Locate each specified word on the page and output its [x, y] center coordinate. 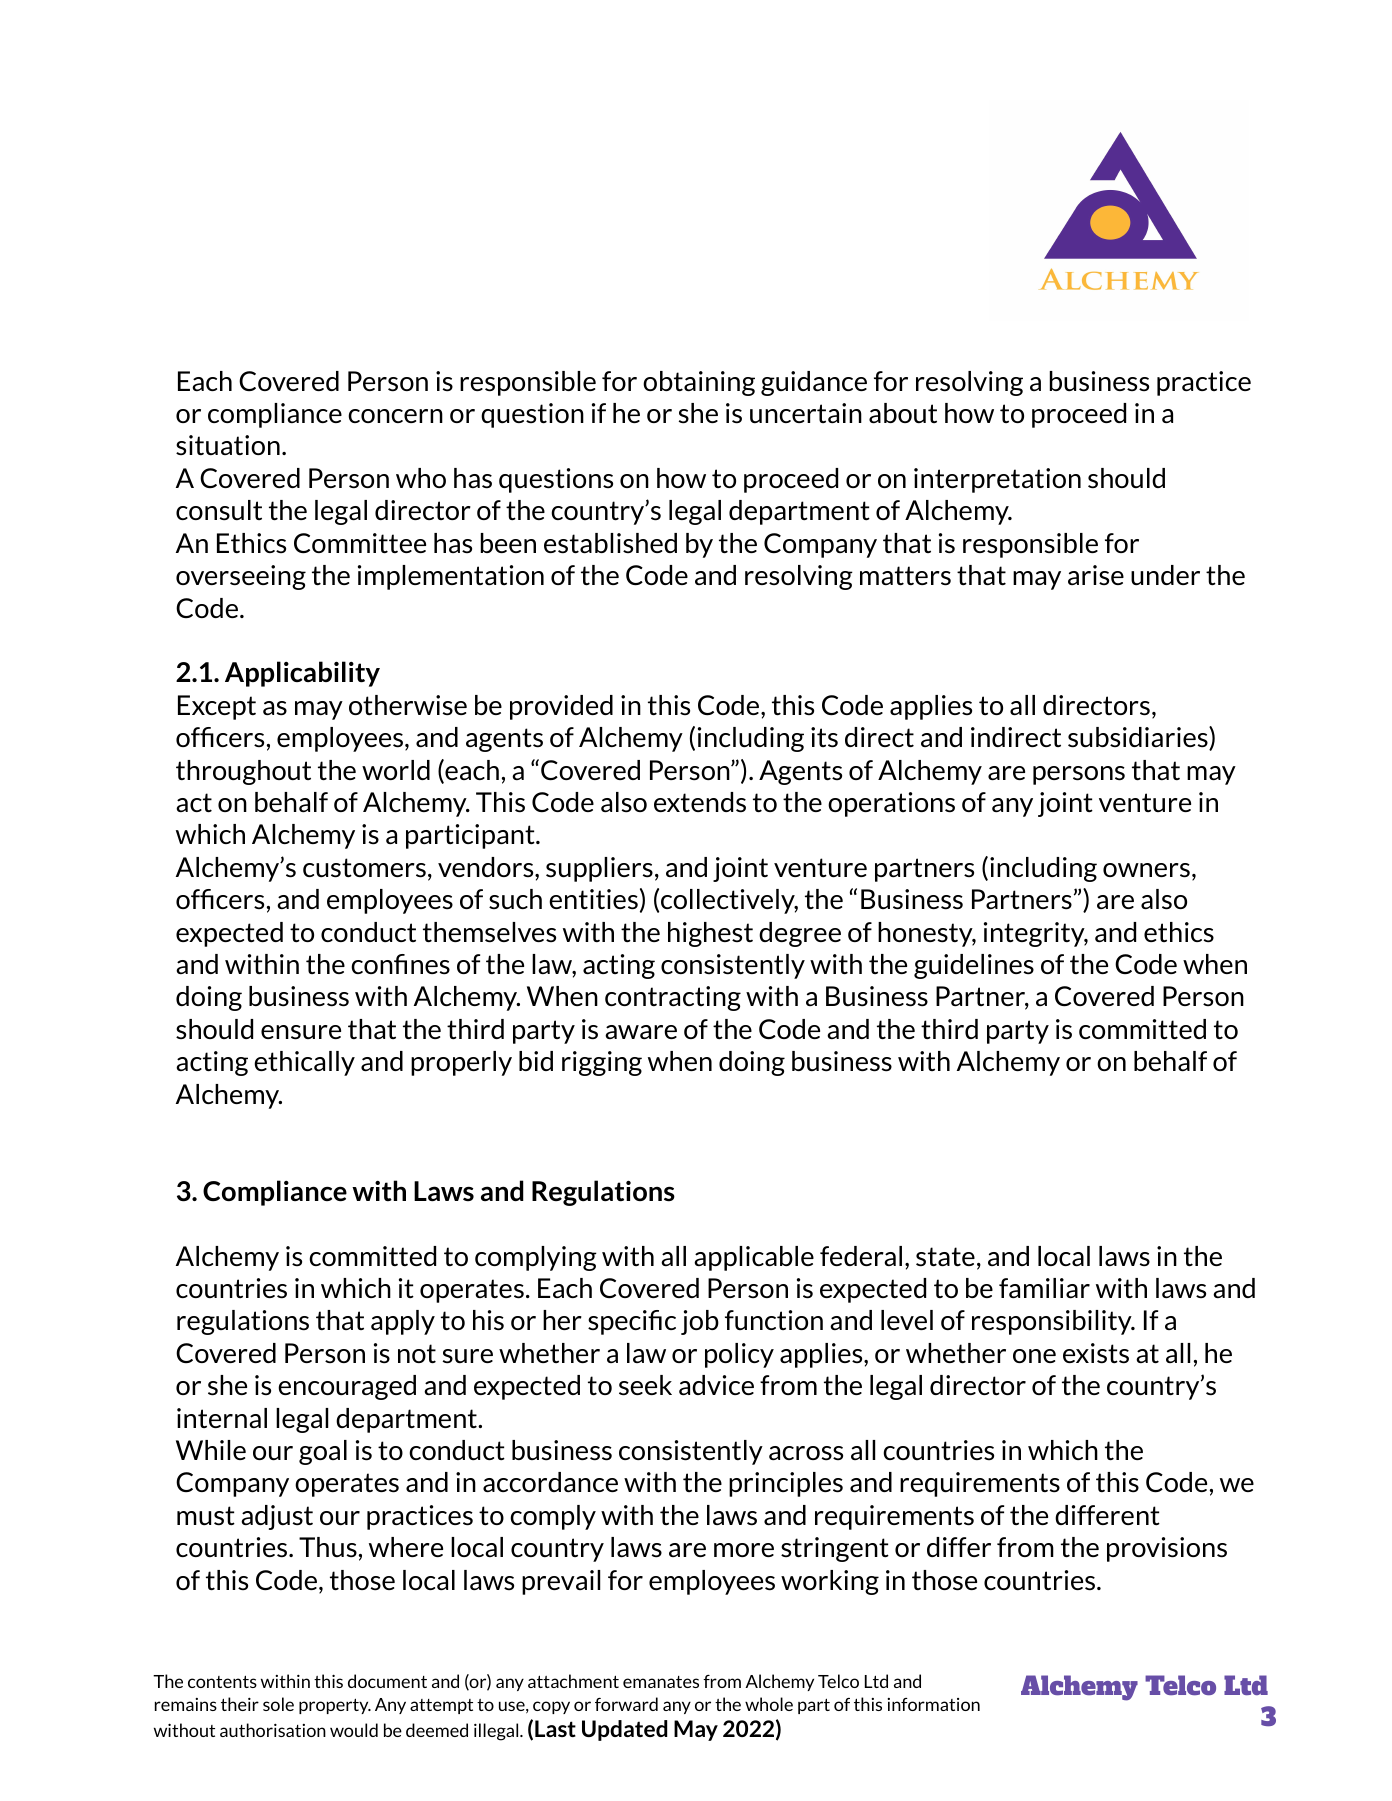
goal [323, 1452]
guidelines [974, 966]
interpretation [997, 480]
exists [1096, 1353]
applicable [754, 1258]
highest [710, 934]
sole [278, 1704]
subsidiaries [1139, 738]
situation [228, 445]
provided [561, 707]
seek [645, 1385]
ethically [304, 1063]
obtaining [699, 383]
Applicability [302, 674]
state [945, 1257]
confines [400, 964]
